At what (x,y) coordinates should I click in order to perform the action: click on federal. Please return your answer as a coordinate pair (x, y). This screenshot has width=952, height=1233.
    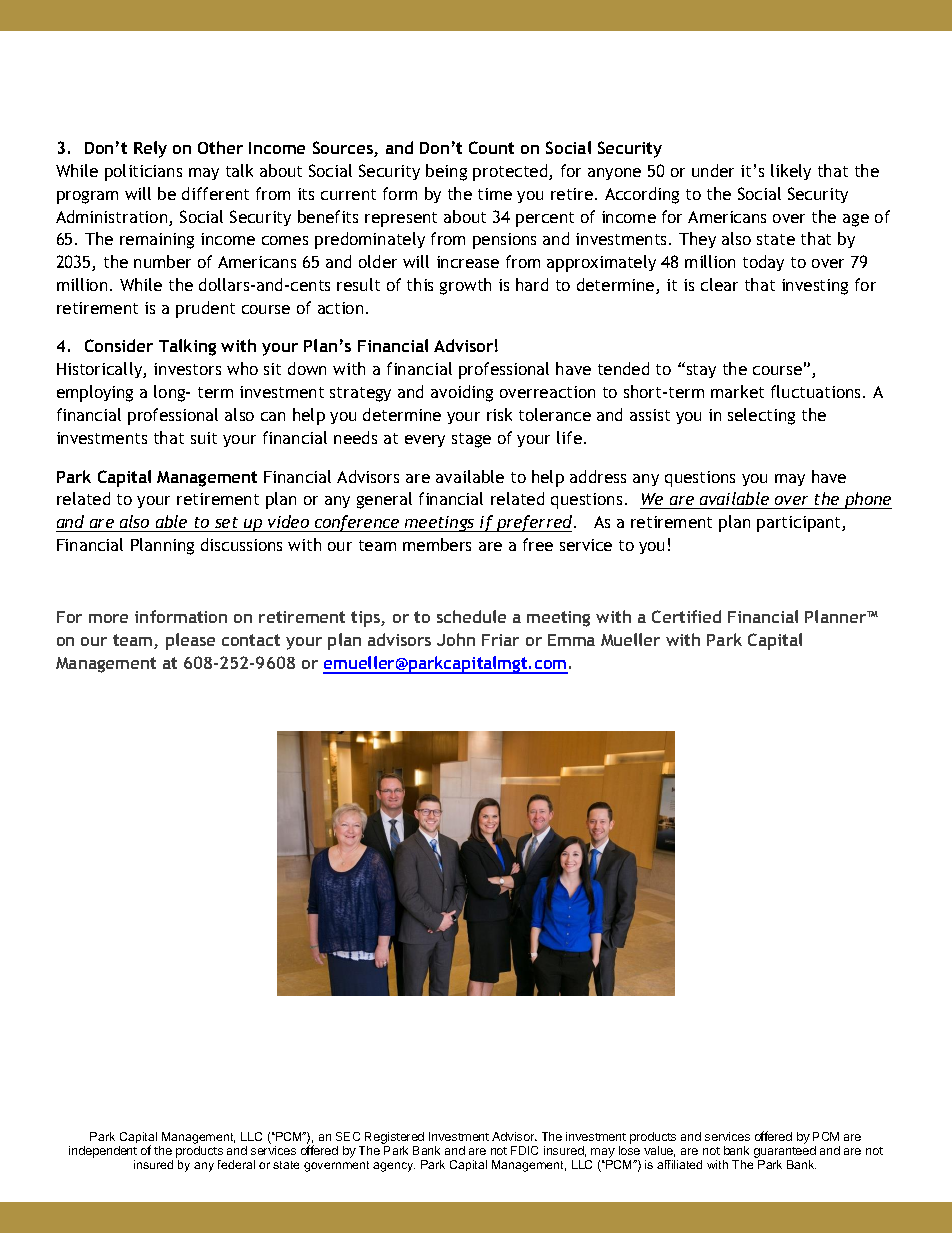
    Looking at the image, I should click on (236, 1164).
